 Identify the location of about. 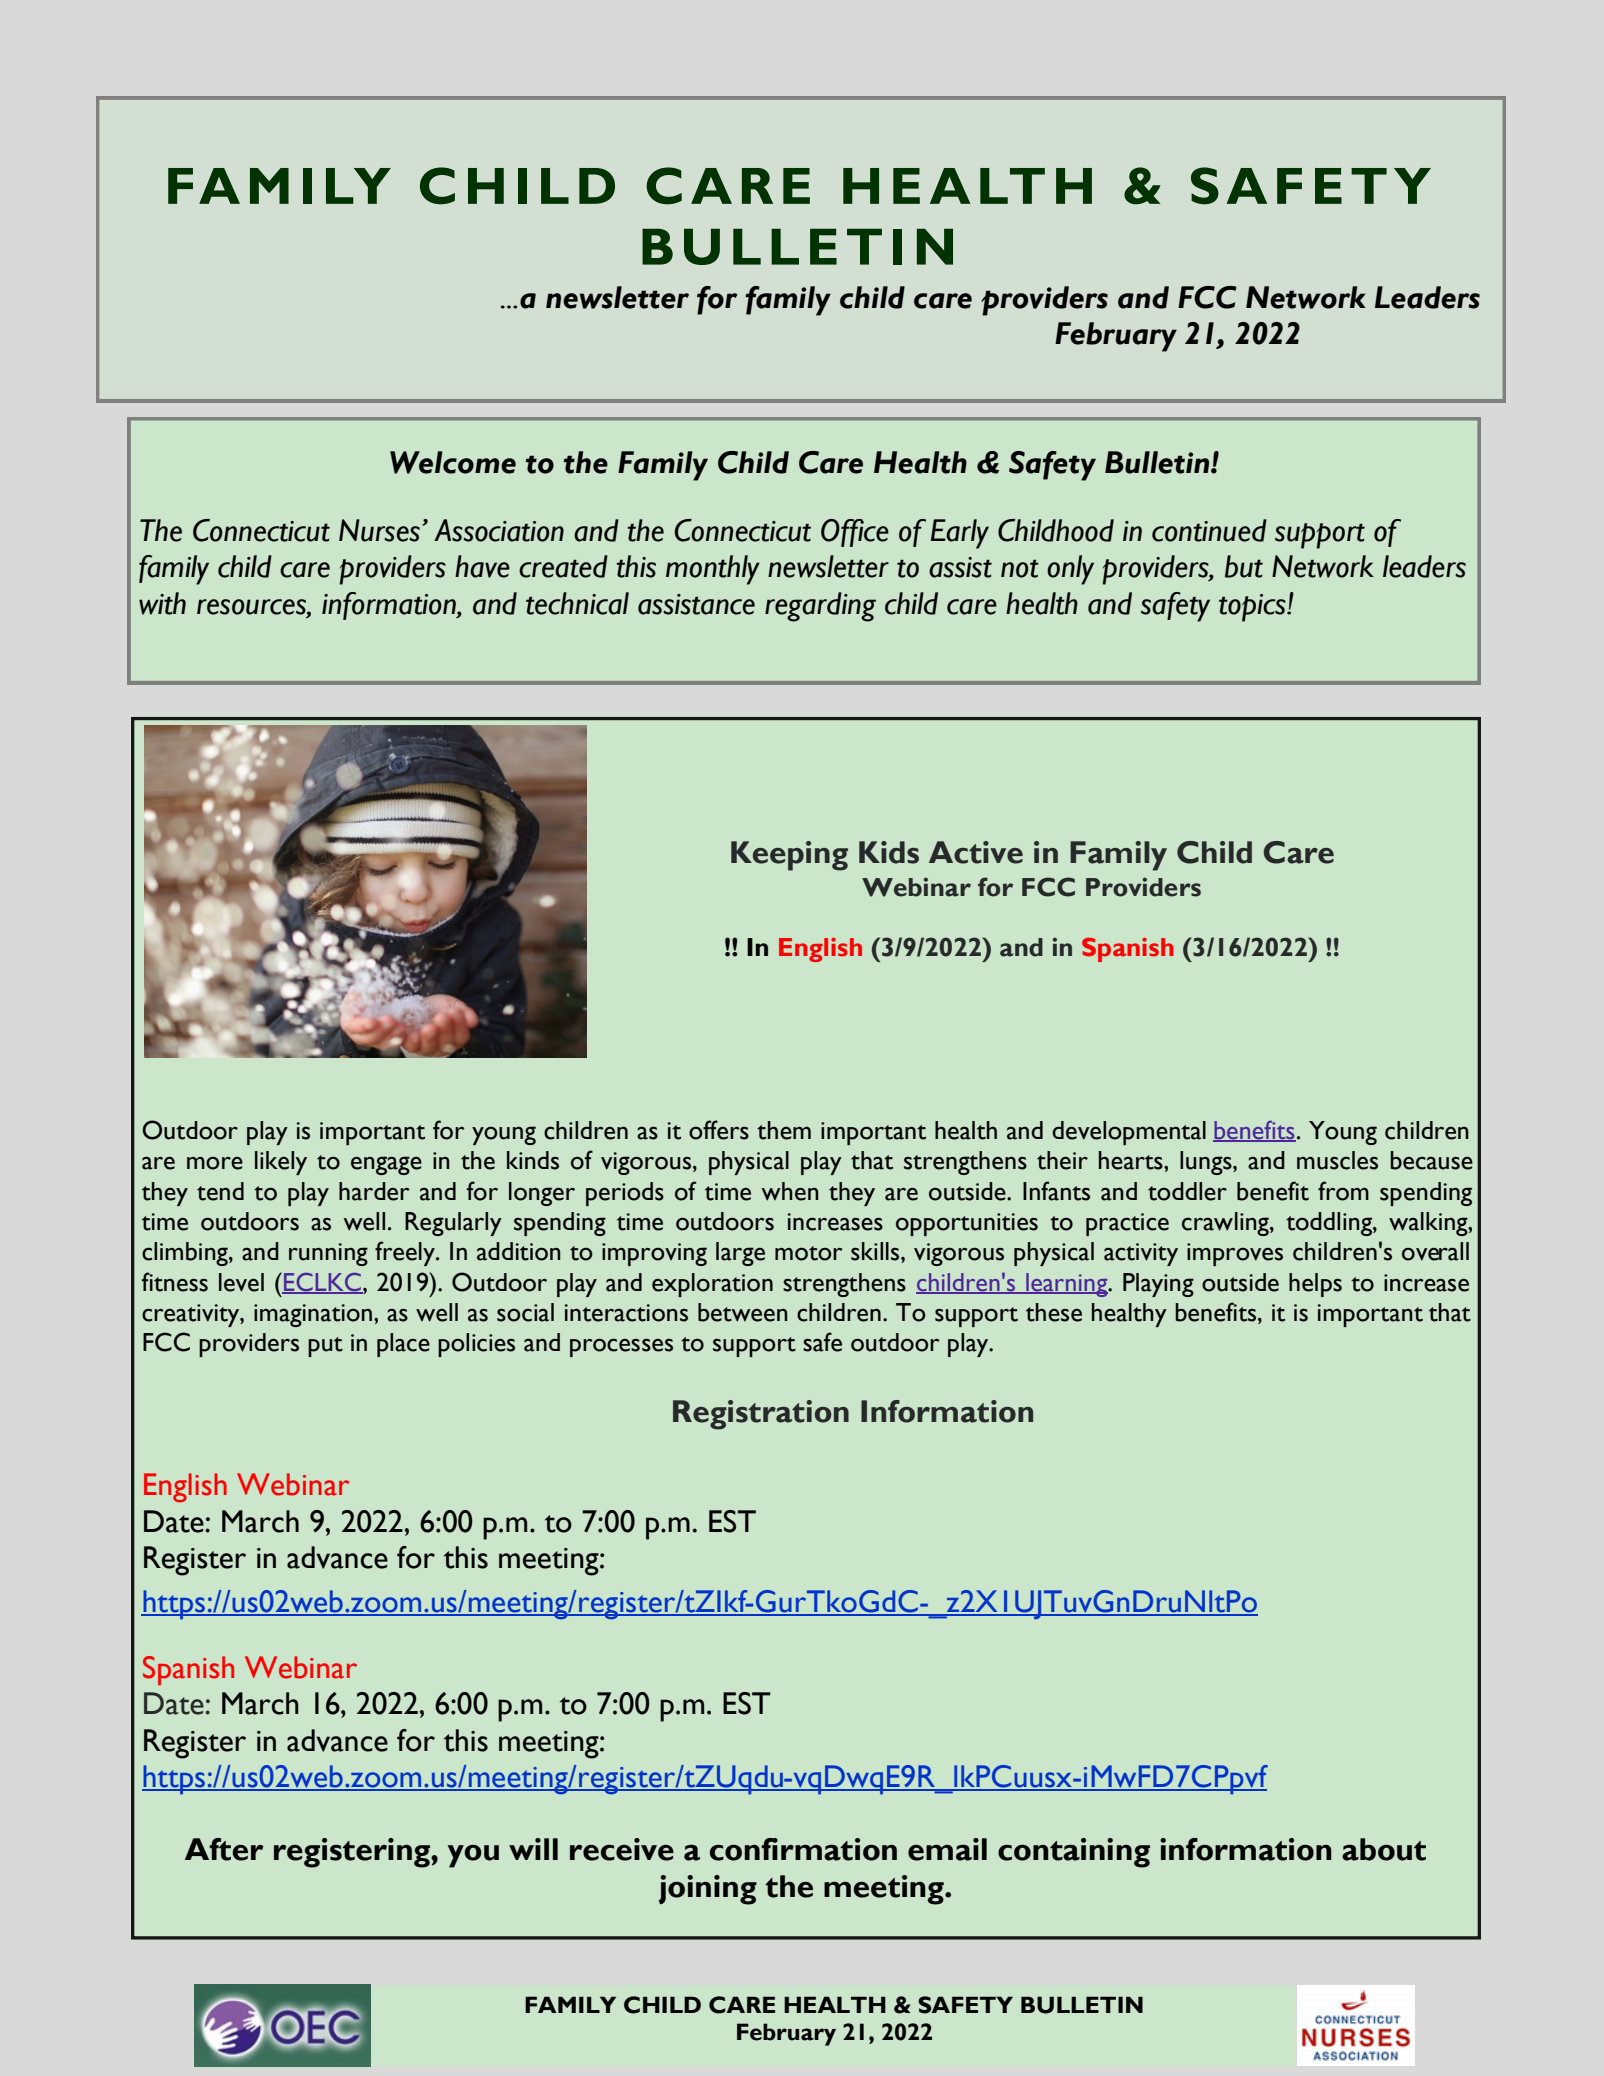
(1384, 1849).
